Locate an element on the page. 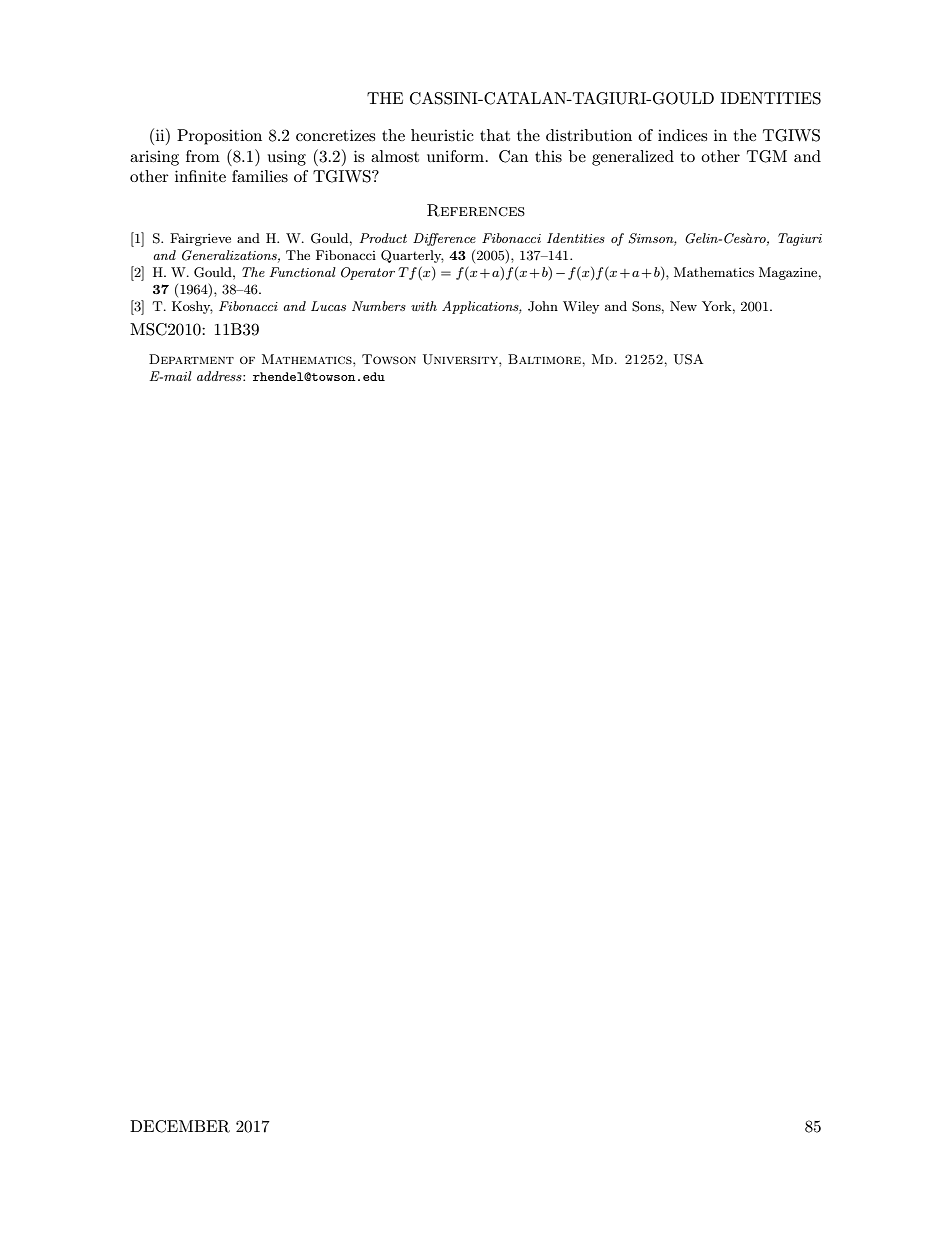  University is located at coordinates (461, 359).
